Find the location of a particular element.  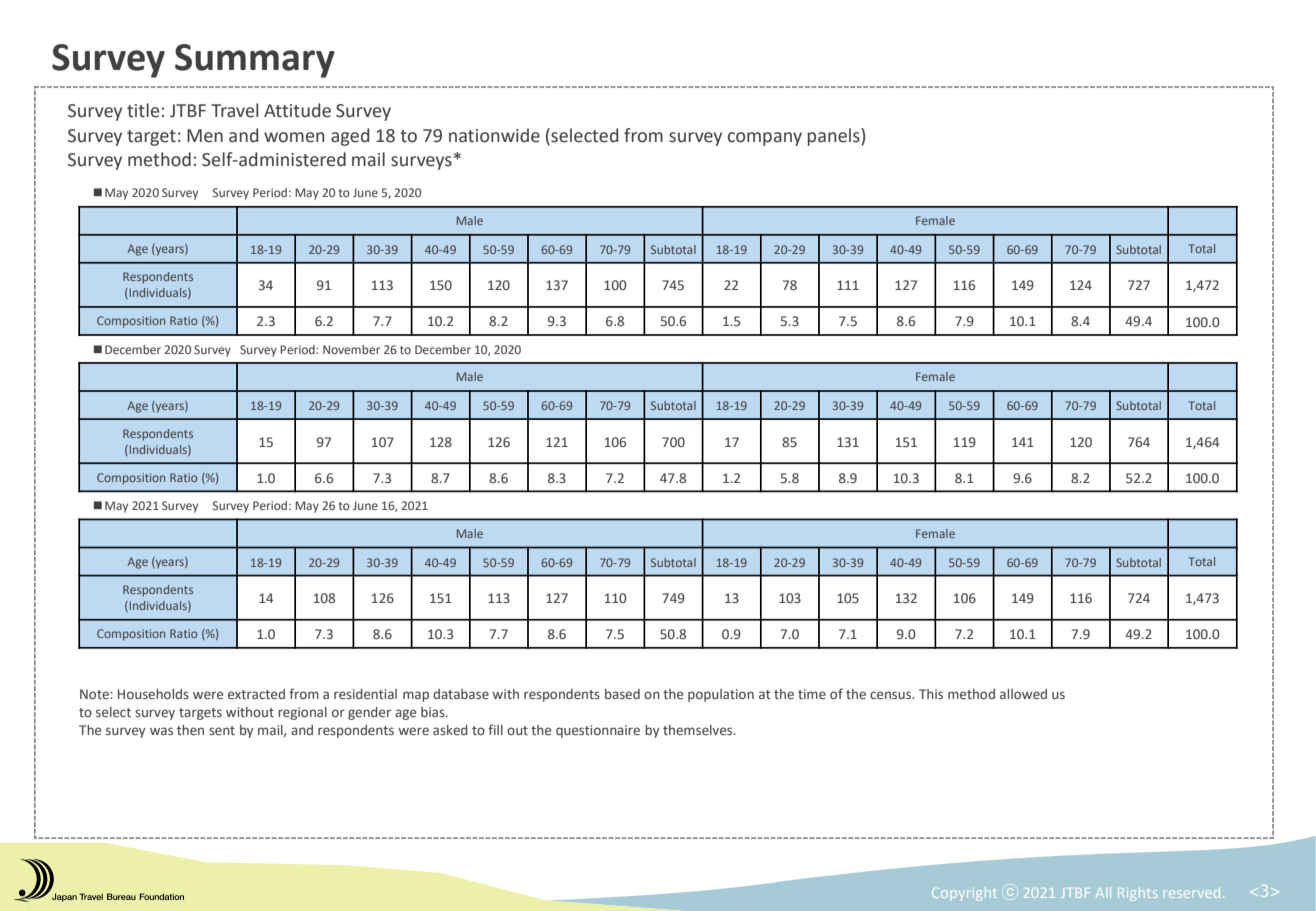

nationwide is located at coordinates (494, 135).
